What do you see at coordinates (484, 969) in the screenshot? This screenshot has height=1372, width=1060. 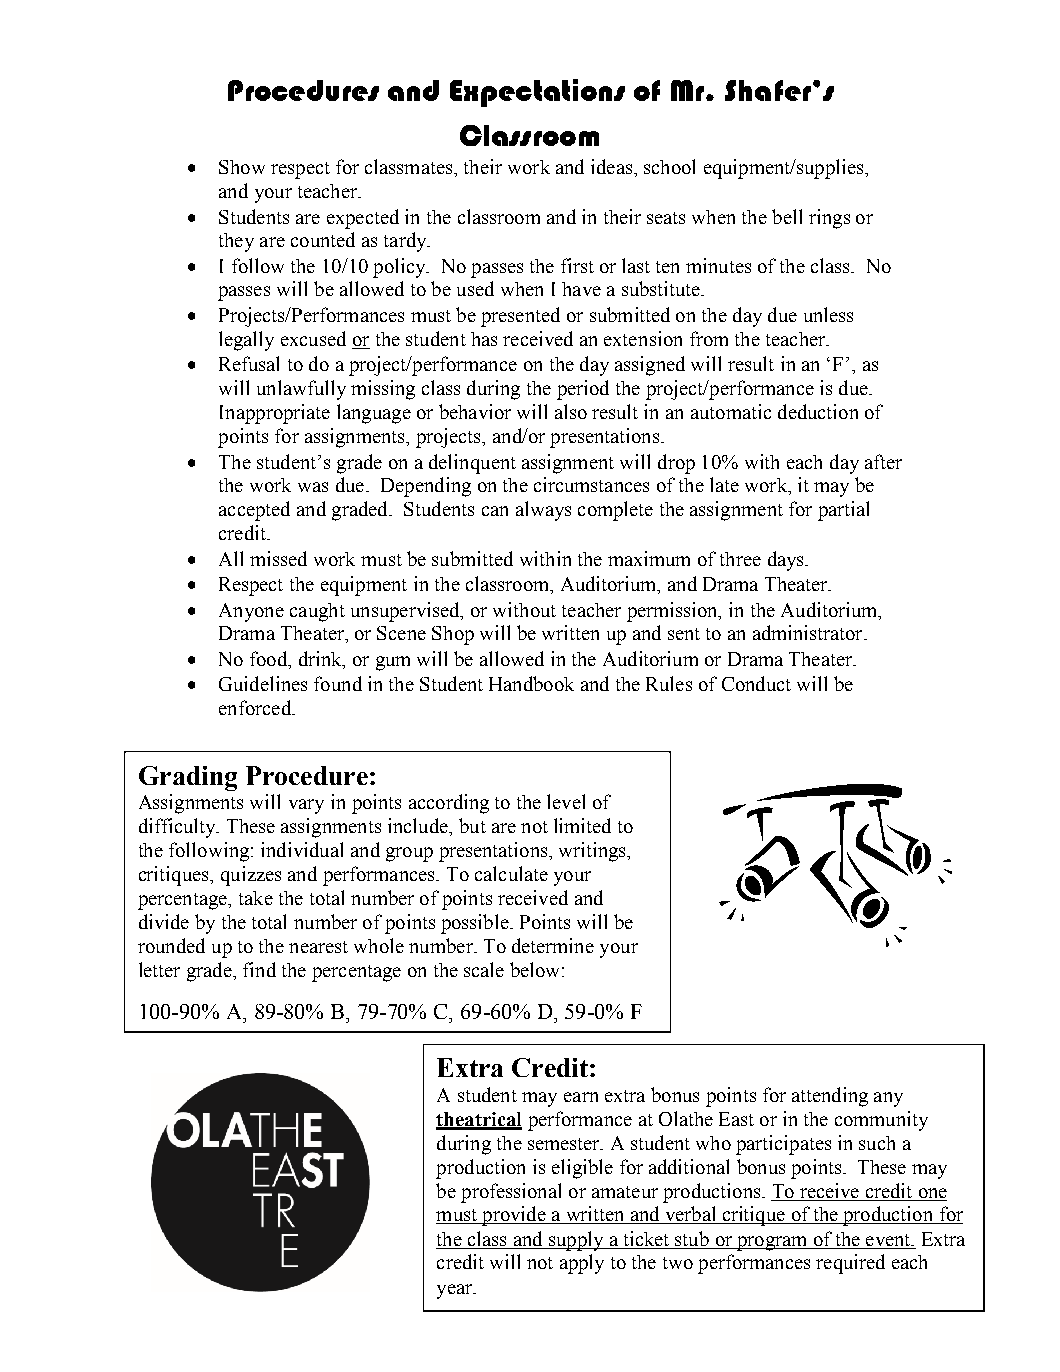 I see `scale` at bounding box center [484, 969].
